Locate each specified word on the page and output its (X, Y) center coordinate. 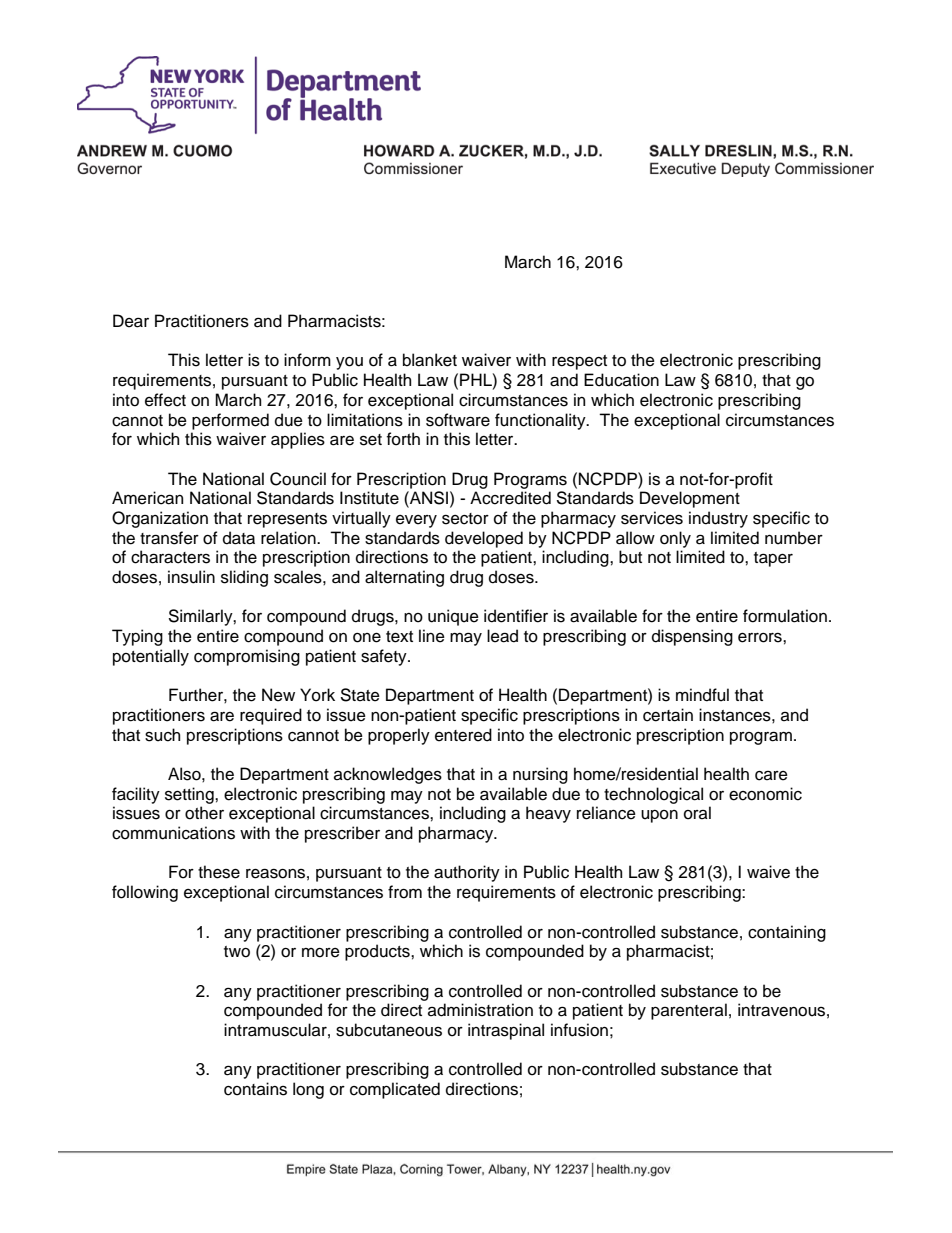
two (237, 952)
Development (690, 499)
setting (190, 795)
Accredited (510, 498)
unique (453, 617)
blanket (430, 360)
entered (463, 735)
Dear (131, 321)
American (147, 498)
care (771, 776)
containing (787, 933)
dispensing (692, 637)
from (405, 892)
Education (621, 380)
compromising (247, 657)
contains (255, 1089)
